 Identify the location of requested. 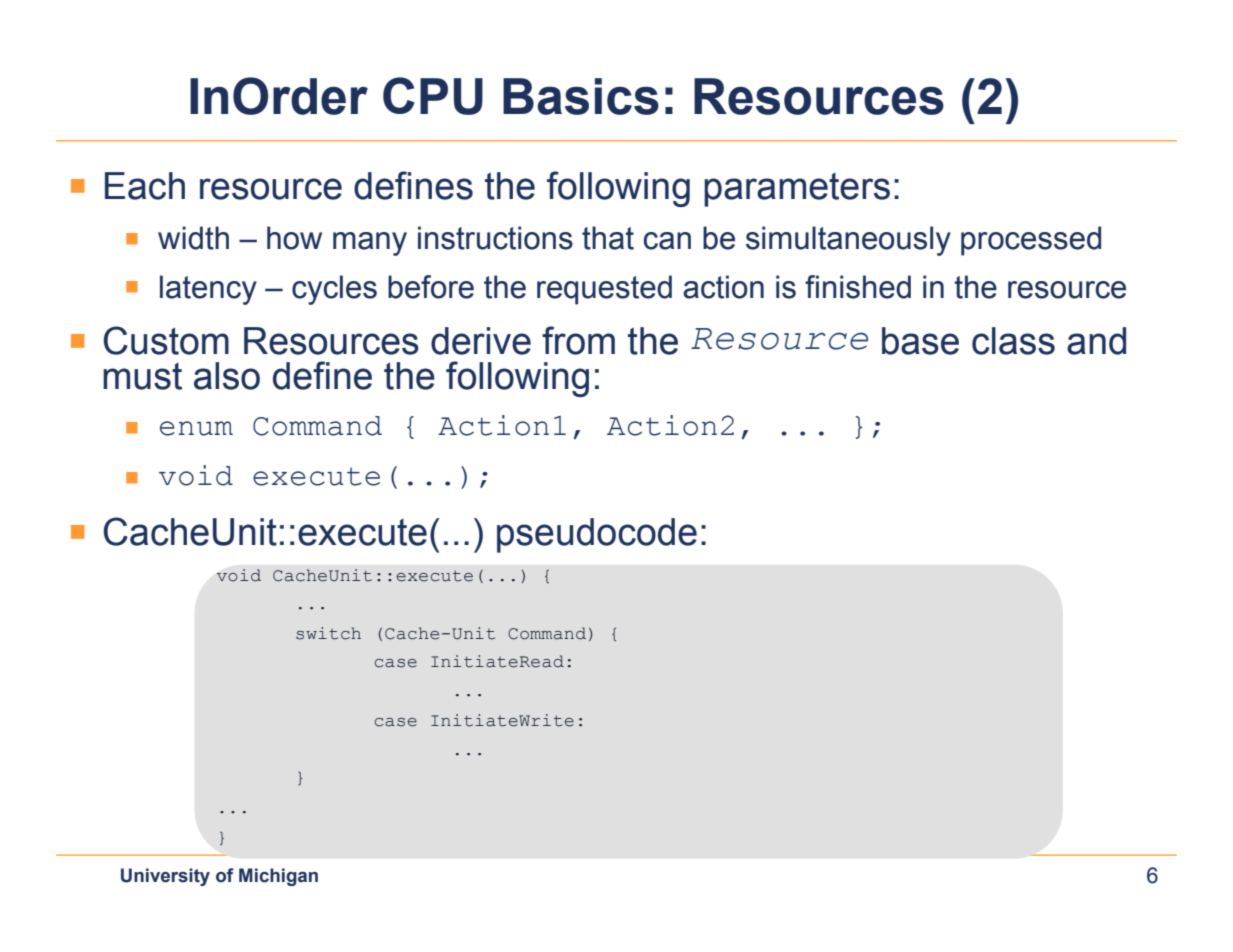
(604, 290).
